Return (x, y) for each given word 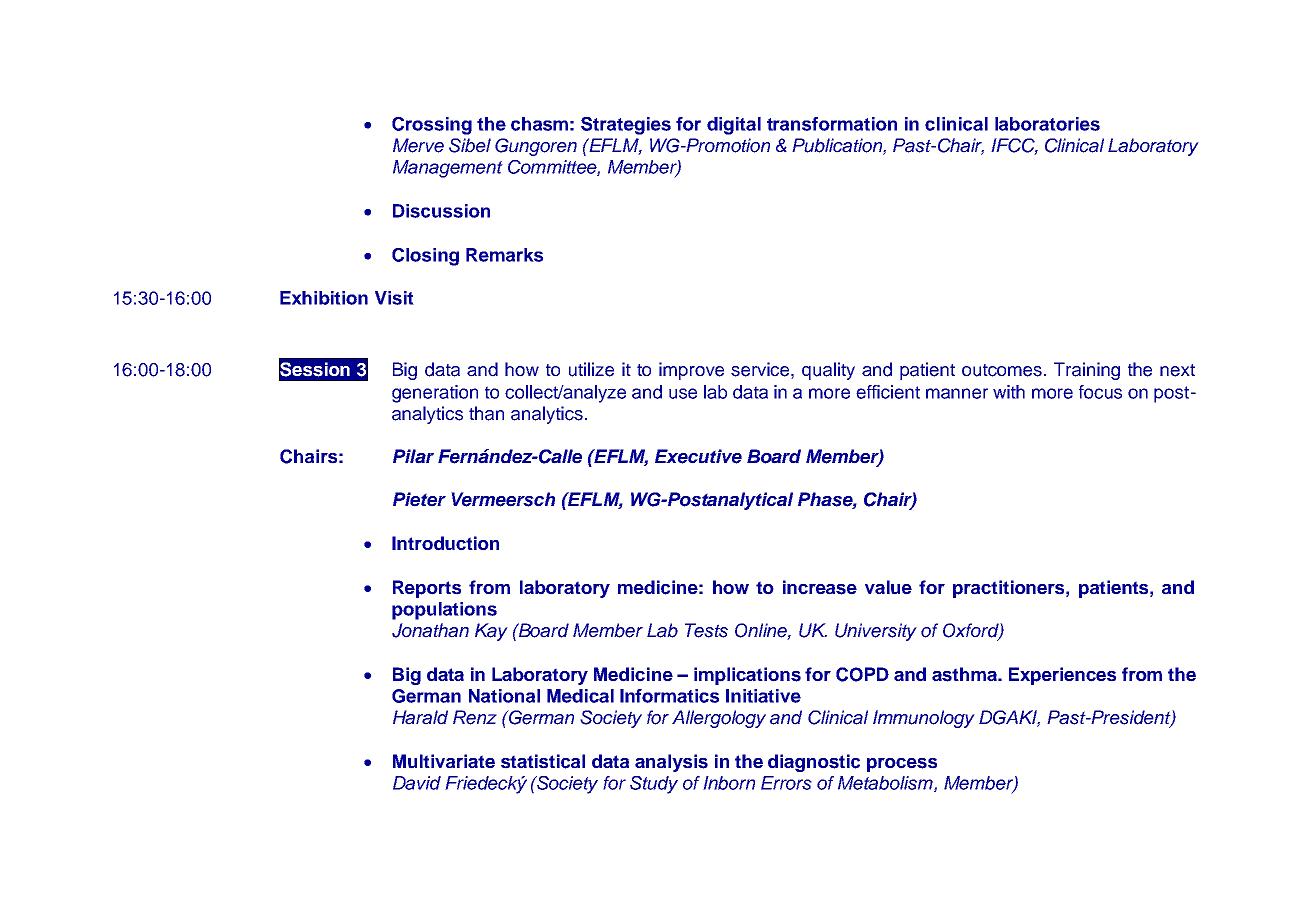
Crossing (432, 126)
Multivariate (444, 761)
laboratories (1047, 124)
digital (734, 126)
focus (1100, 392)
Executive (698, 456)
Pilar (413, 456)
